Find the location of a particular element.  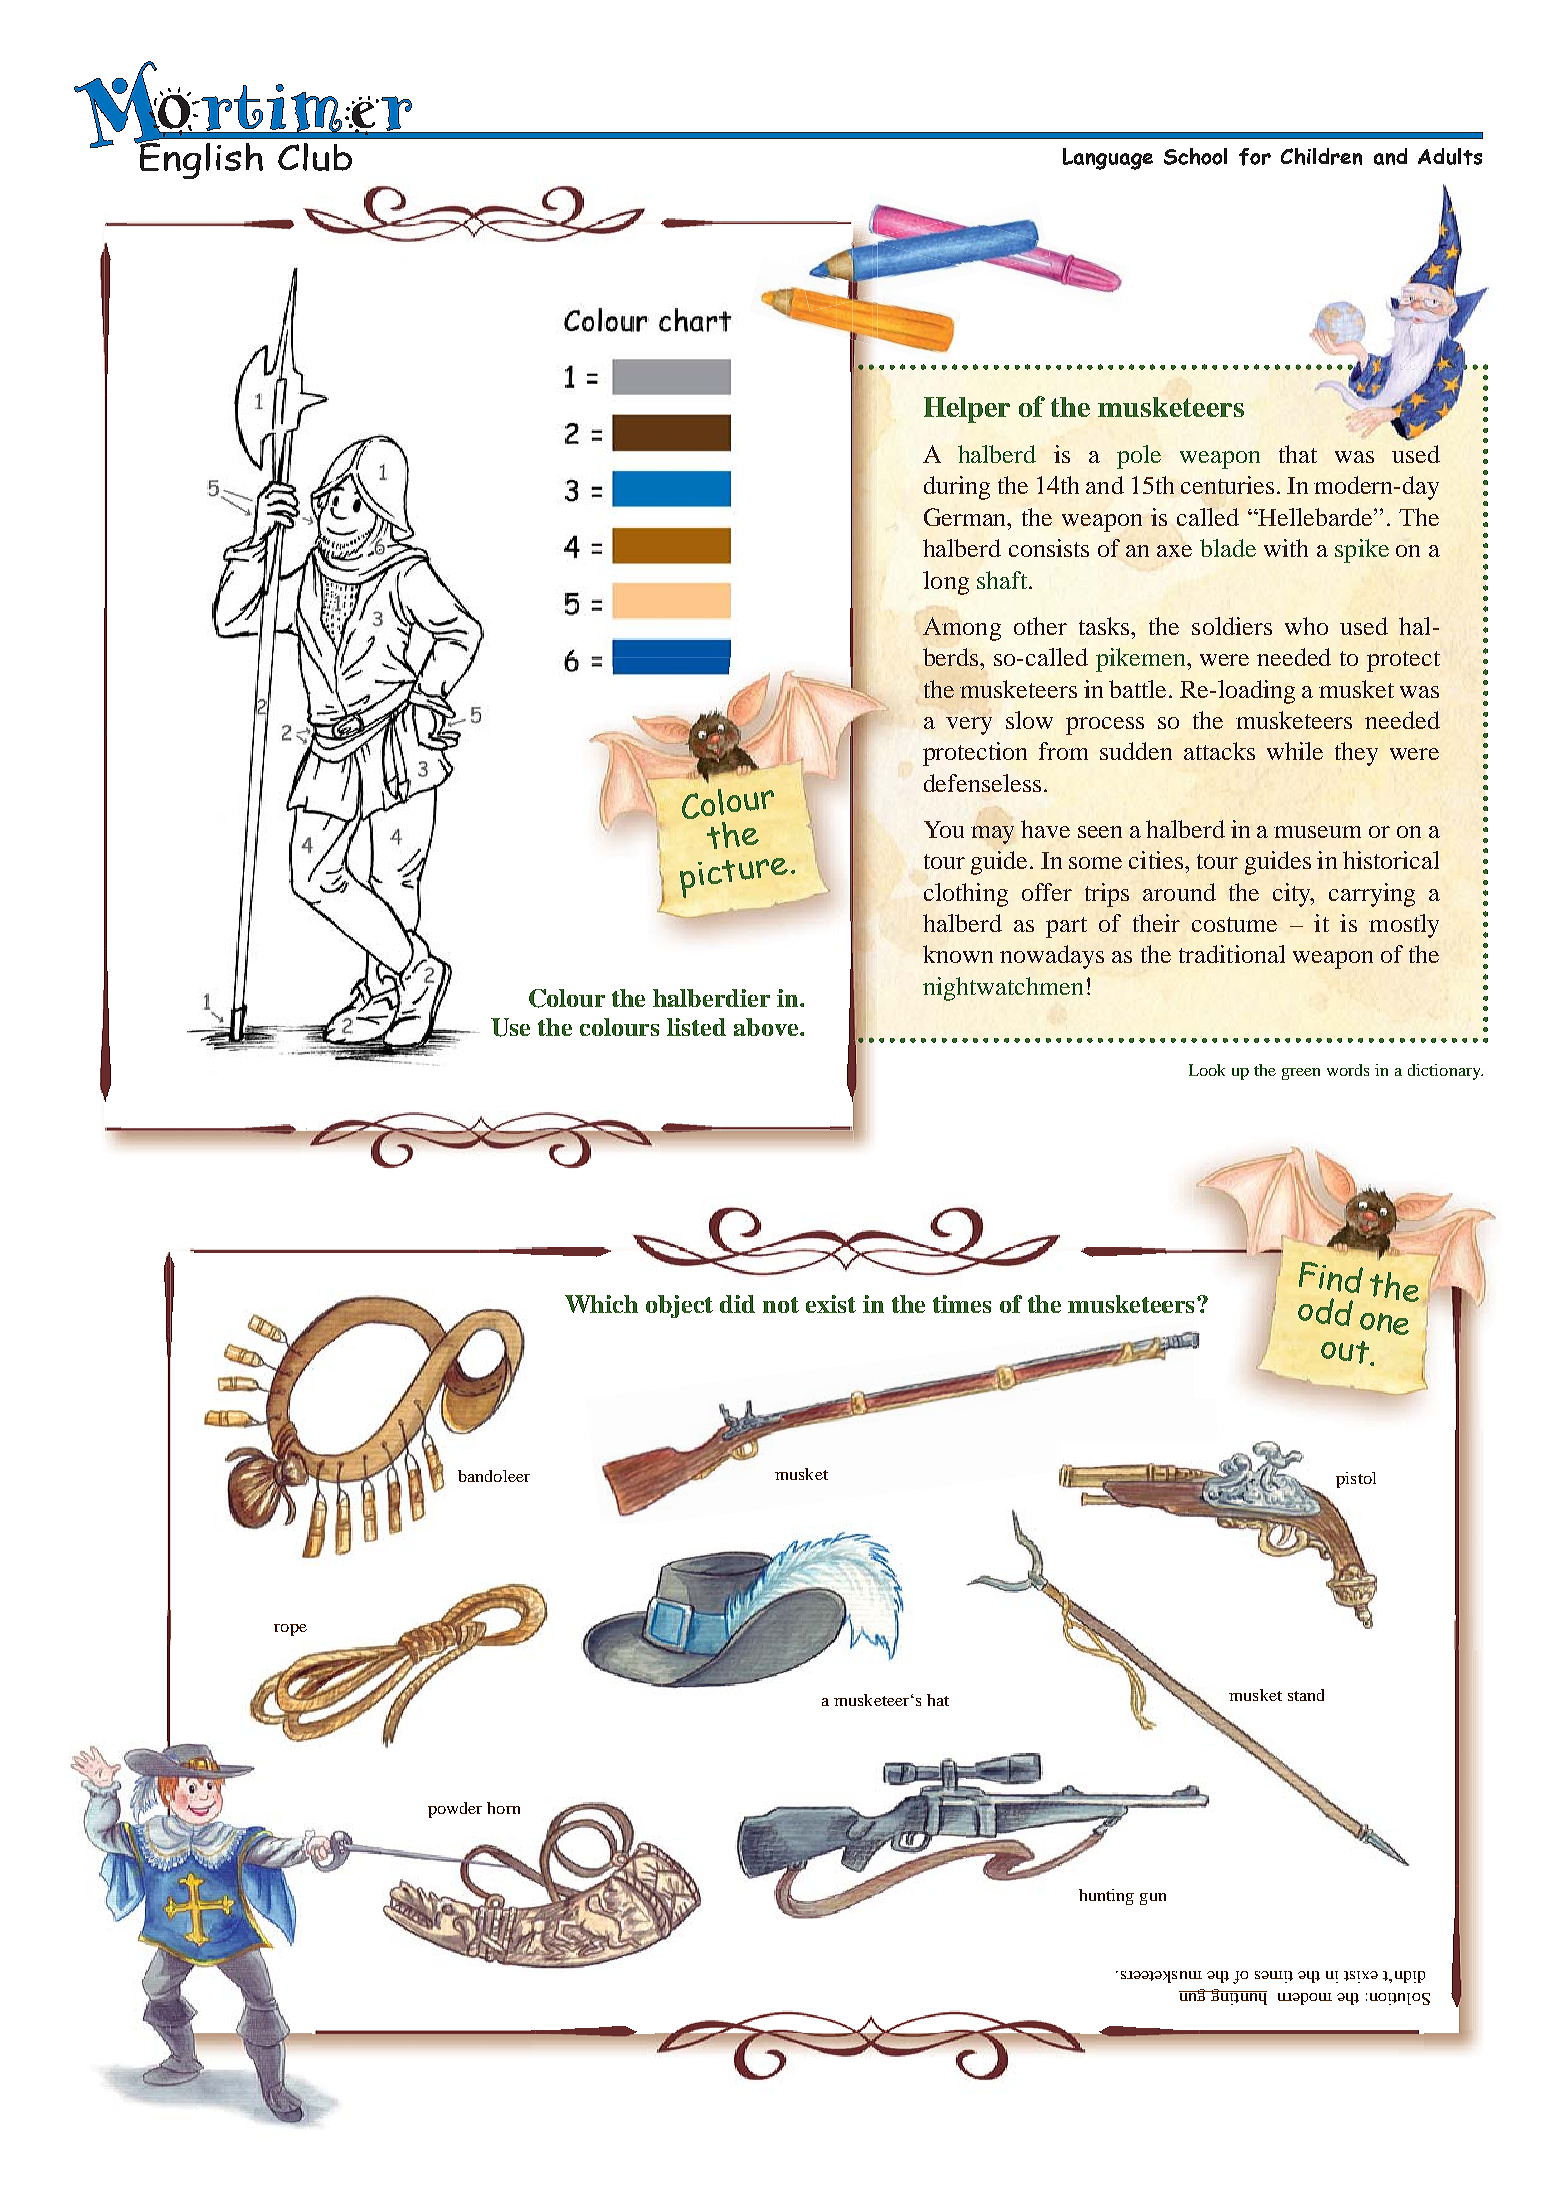

horn is located at coordinates (503, 1808).
